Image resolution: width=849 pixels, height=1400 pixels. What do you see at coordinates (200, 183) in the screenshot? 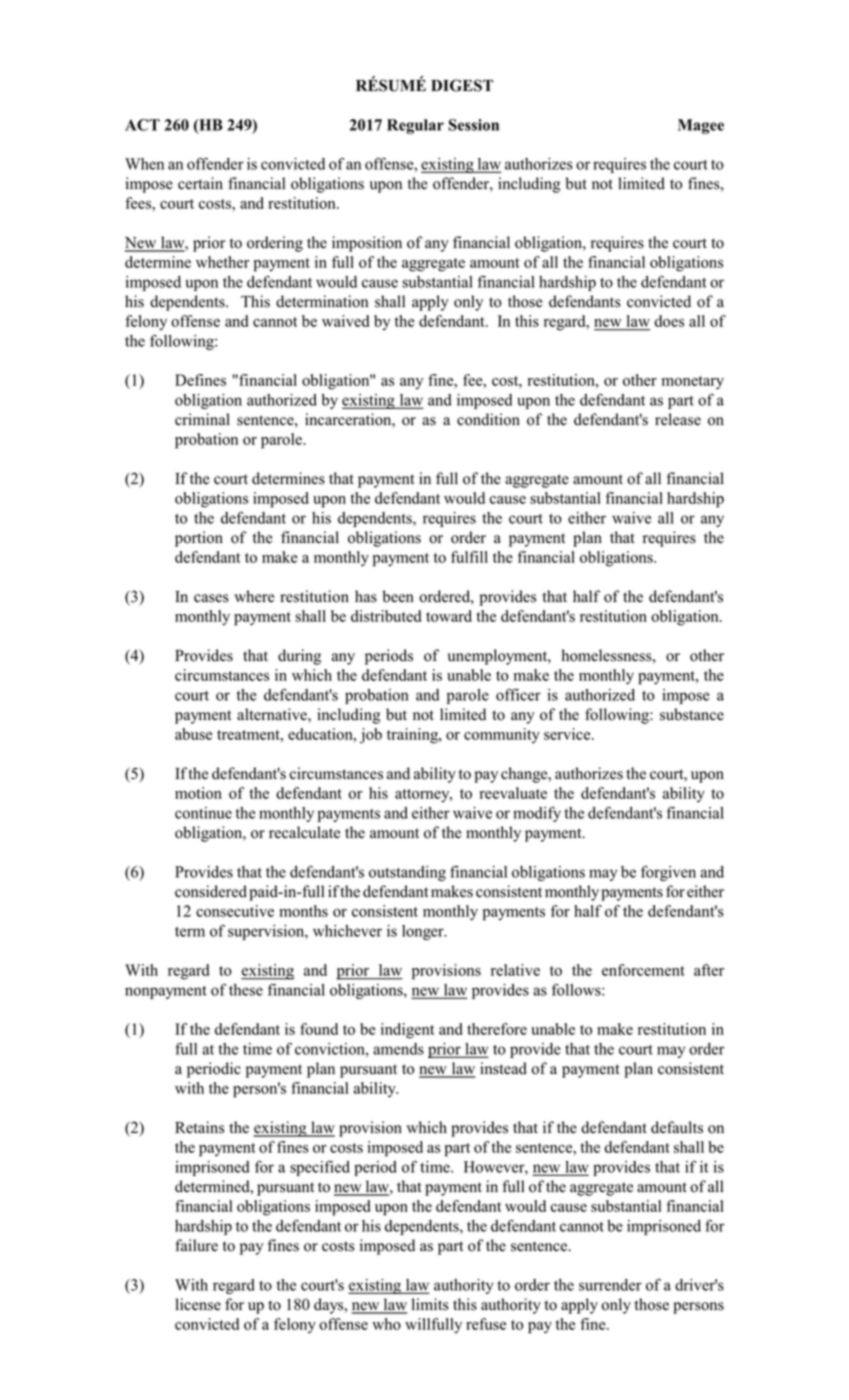
I see `certain` at bounding box center [200, 183].
